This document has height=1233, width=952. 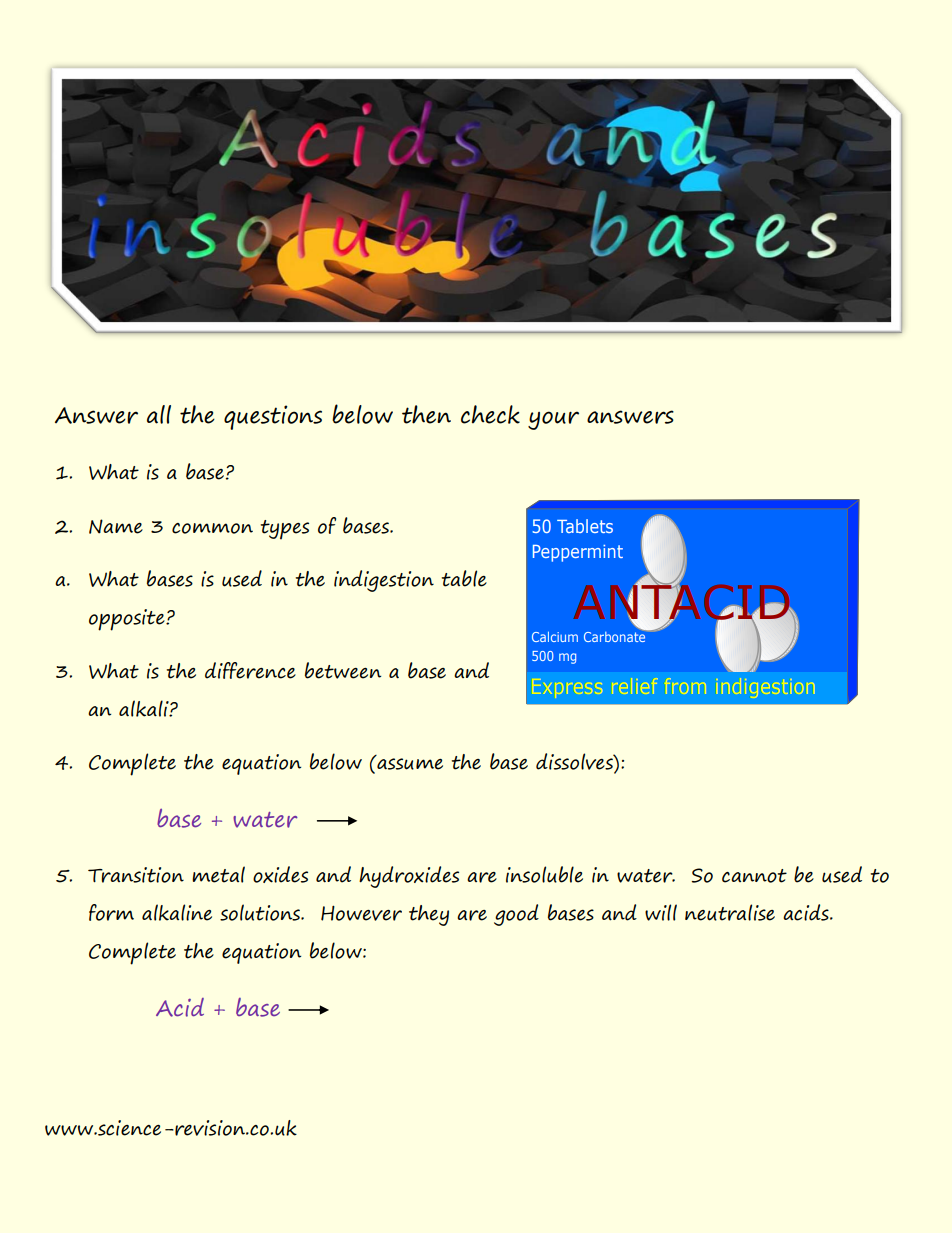 What do you see at coordinates (159, 414) in the document?
I see `all` at bounding box center [159, 414].
